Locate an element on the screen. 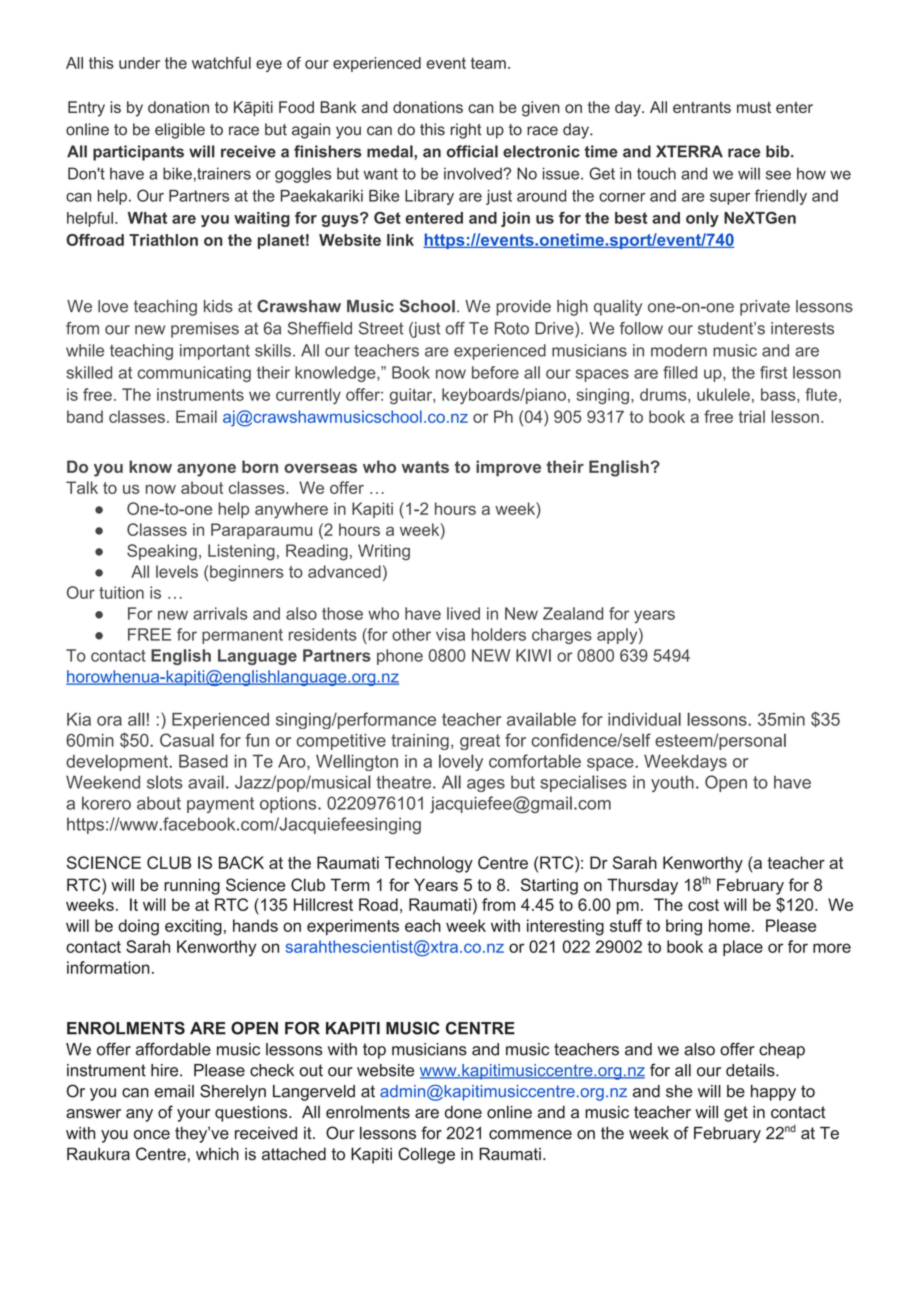 This screenshot has height=1308, width=924. slots is located at coordinates (165, 782).
